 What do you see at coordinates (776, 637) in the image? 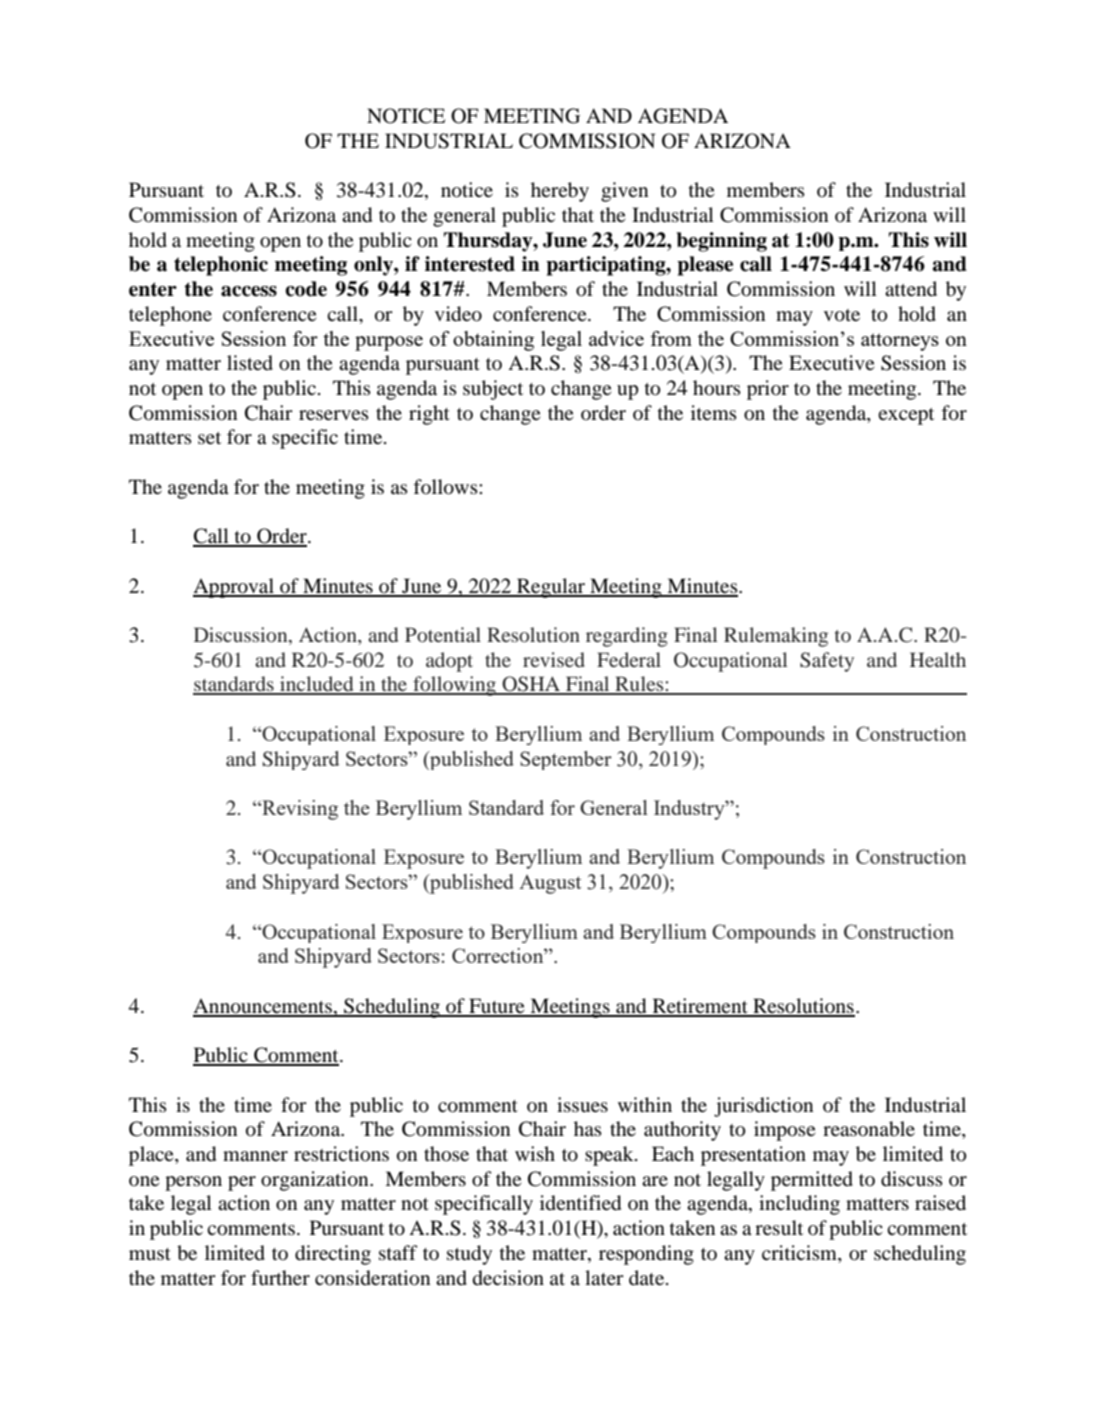
I see `Rulemaking` at bounding box center [776, 637].
